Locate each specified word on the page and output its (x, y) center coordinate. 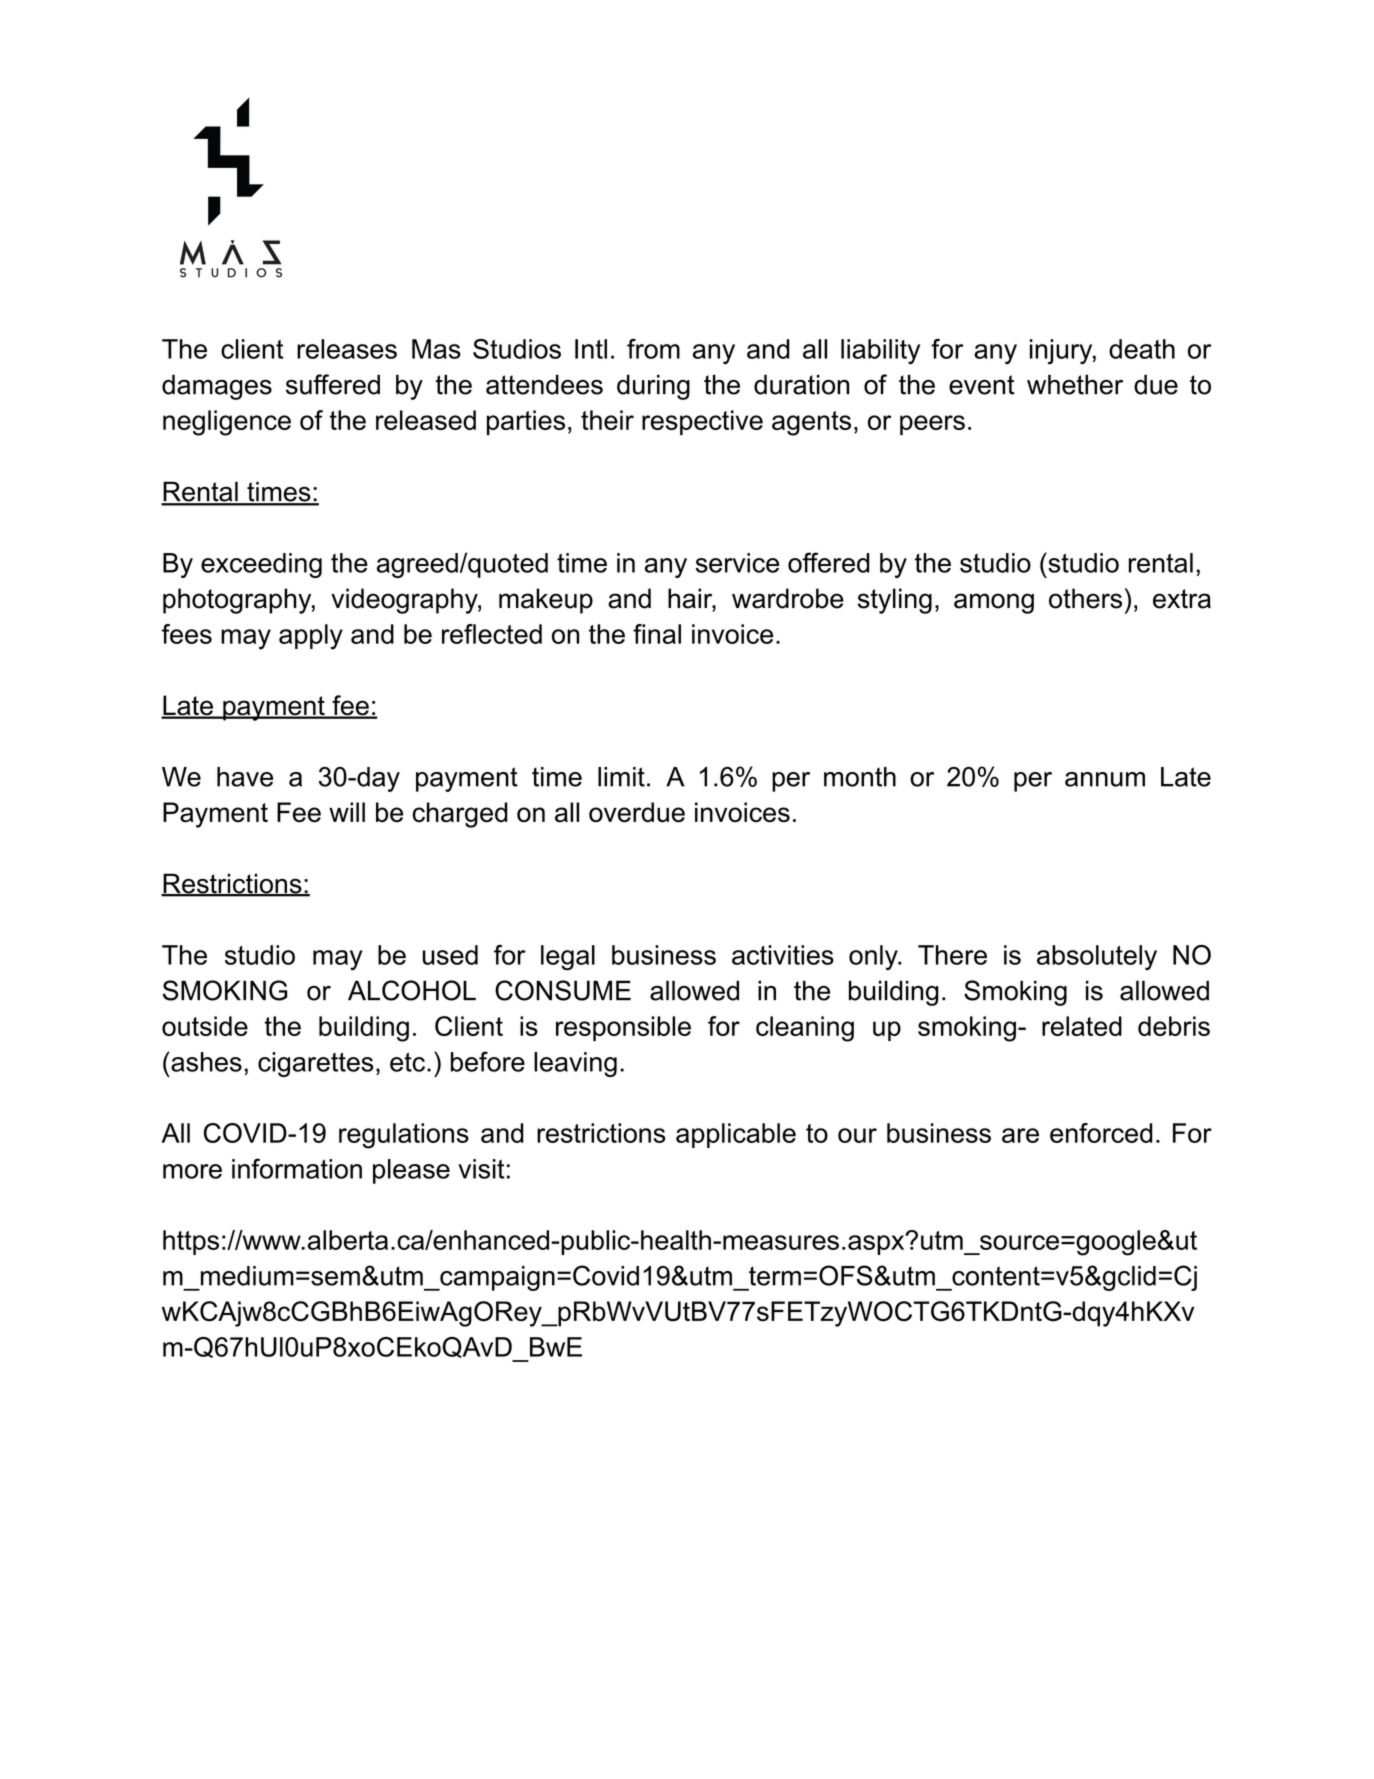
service (737, 563)
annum (1105, 779)
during (653, 387)
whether (1075, 384)
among (994, 603)
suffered (333, 384)
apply (311, 637)
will (347, 812)
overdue (637, 812)
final (657, 634)
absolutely (1097, 957)
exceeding (261, 565)
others (1085, 598)
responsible (623, 1028)
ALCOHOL (412, 990)
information (297, 1168)
